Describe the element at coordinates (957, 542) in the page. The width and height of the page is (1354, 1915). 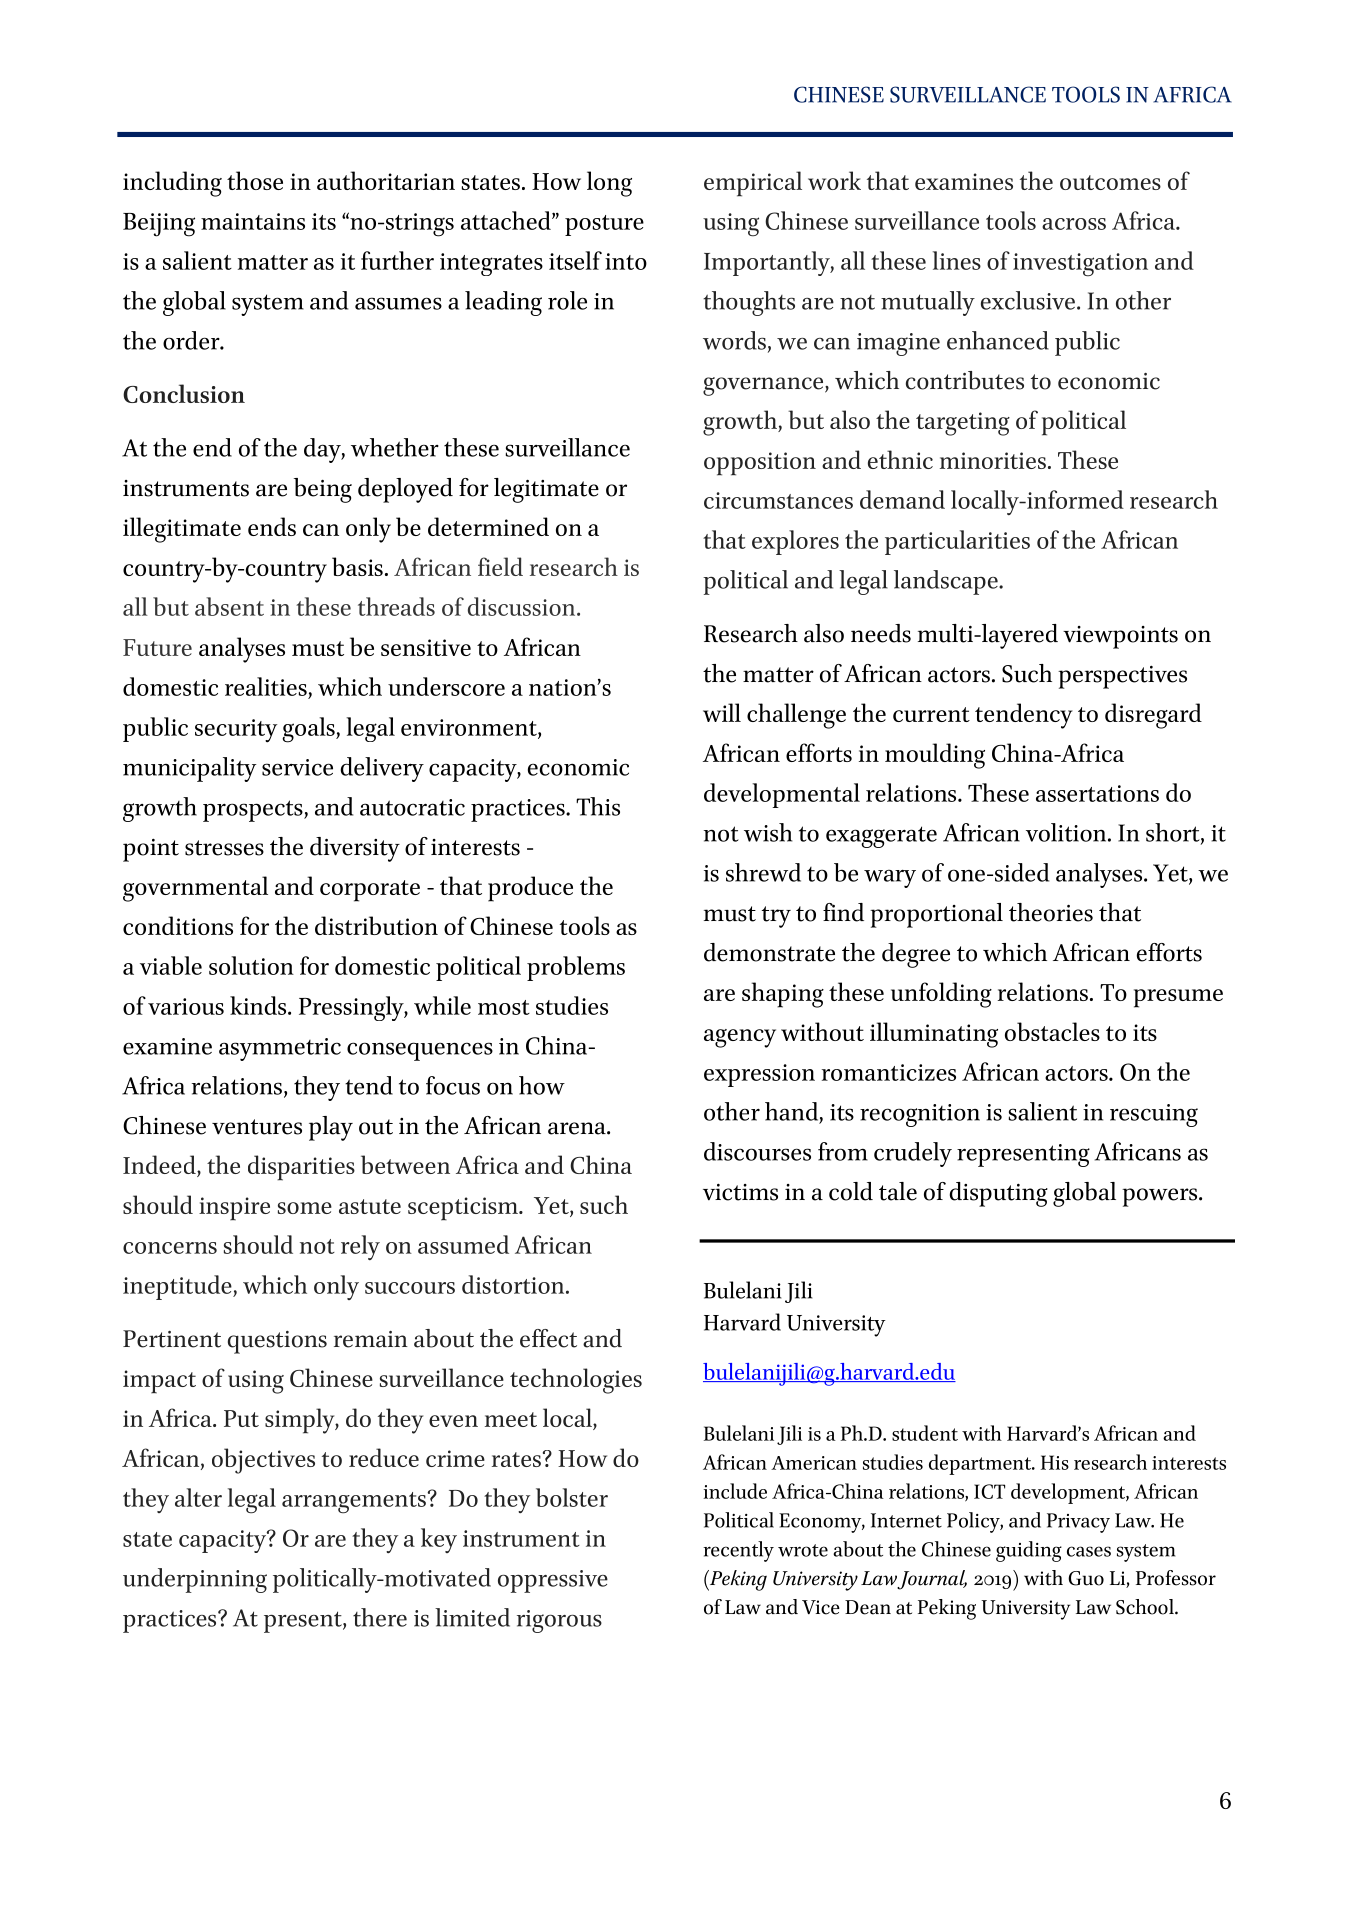
I see `particularities` at that location.
